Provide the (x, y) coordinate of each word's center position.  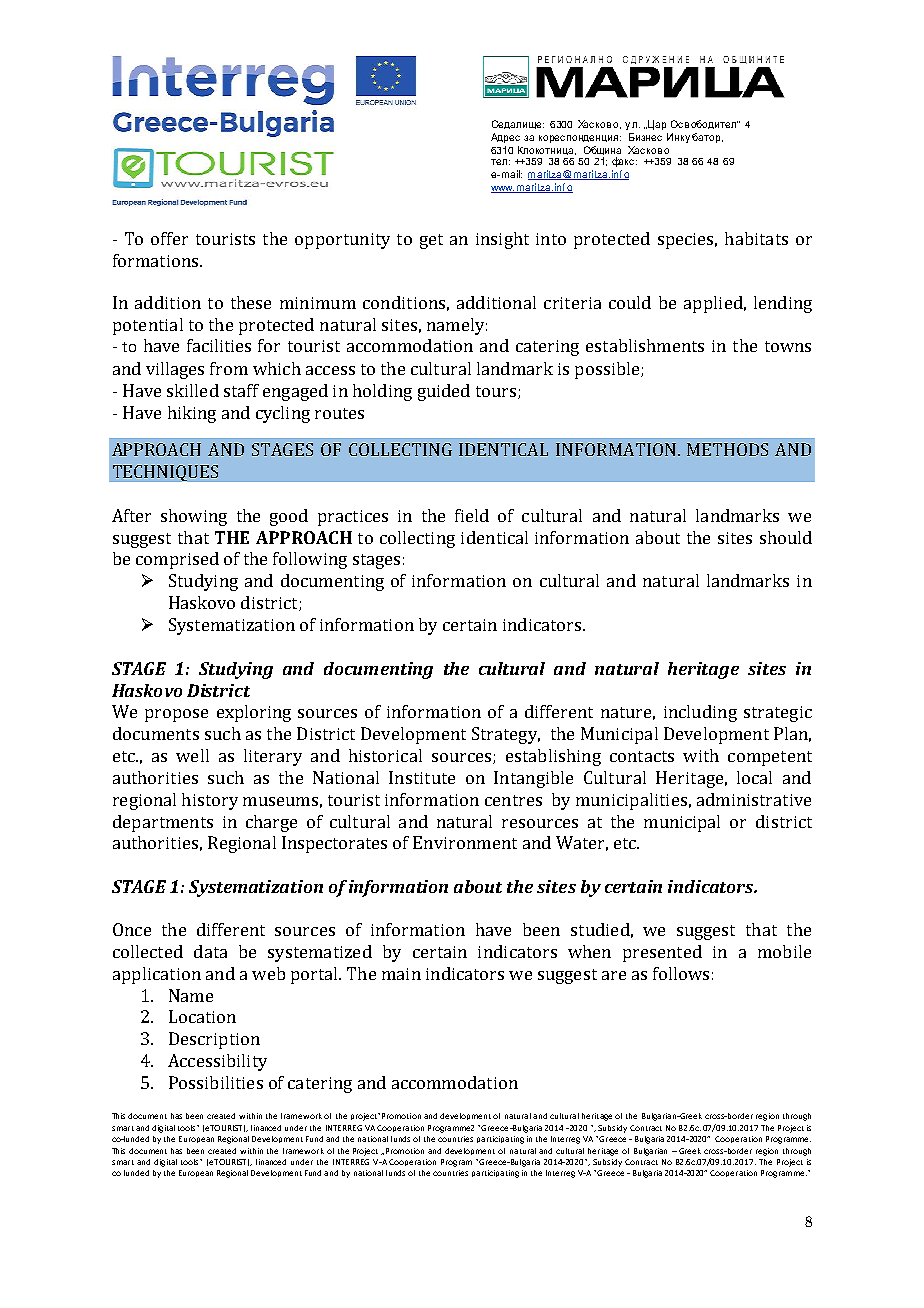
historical (385, 755)
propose (176, 715)
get (431, 241)
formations (157, 260)
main (401, 974)
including (700, 713)
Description (214, 1040)
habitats (756, 238)
